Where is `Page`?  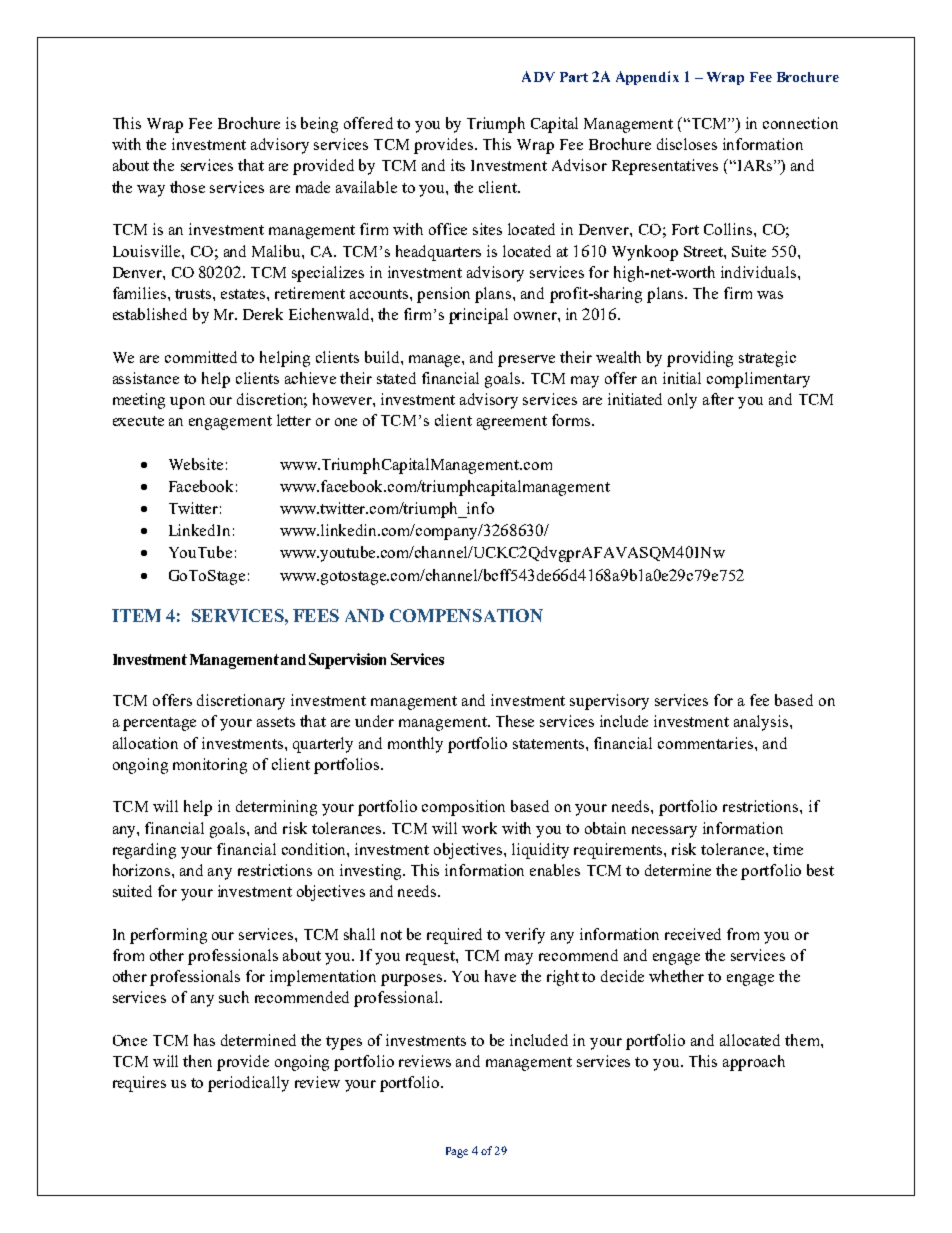
Page is located at coordinates (457, 1152).
